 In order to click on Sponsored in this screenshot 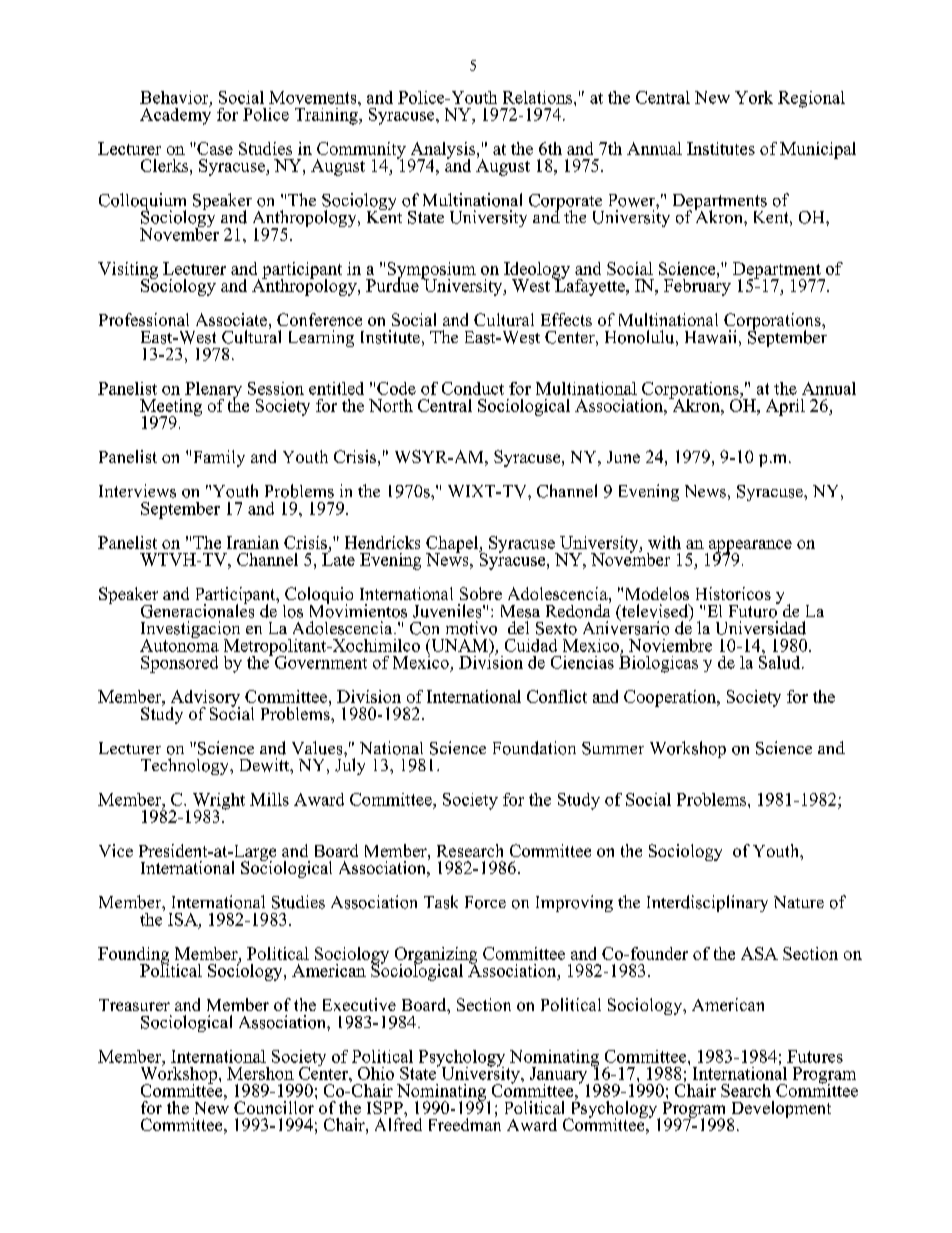, I will do `click(179, 664)`.
